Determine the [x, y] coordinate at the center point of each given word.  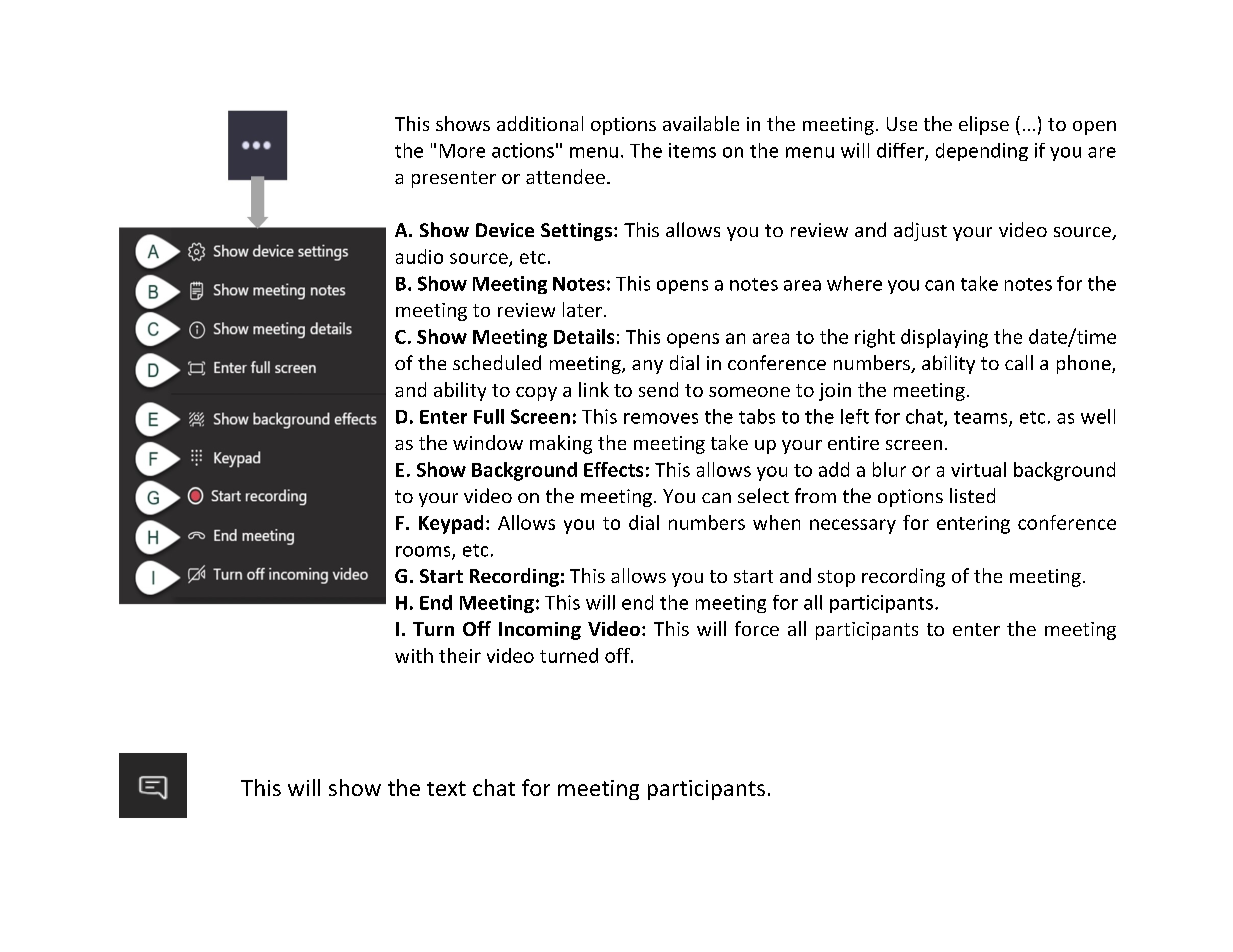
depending [982, 152]
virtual [978, 469]
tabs [757, 416]
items [692, 150]
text [446, 788]
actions [523, 150]
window [488, 442]
